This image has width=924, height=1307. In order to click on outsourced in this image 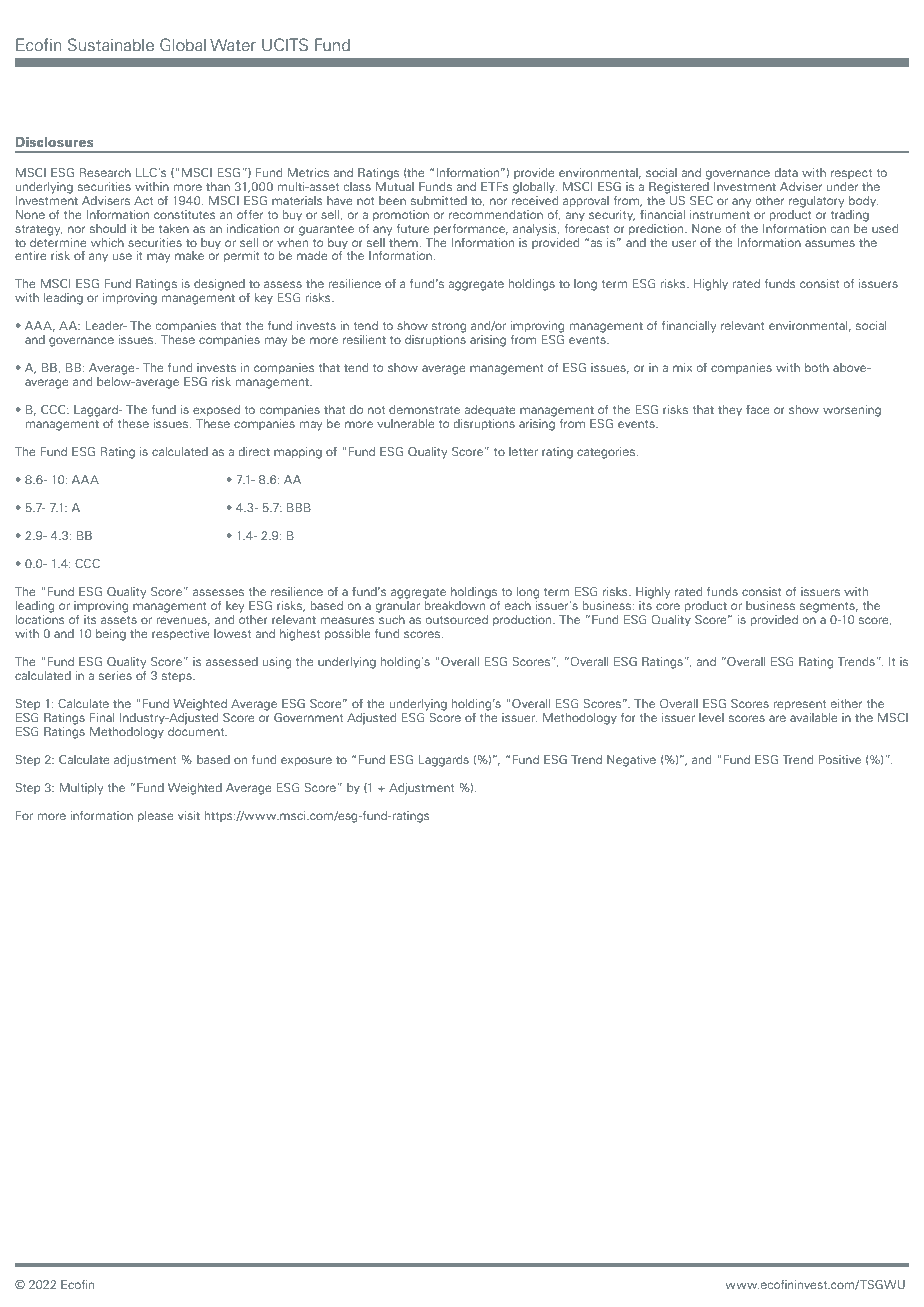, I will do `click(457, 619)`.
